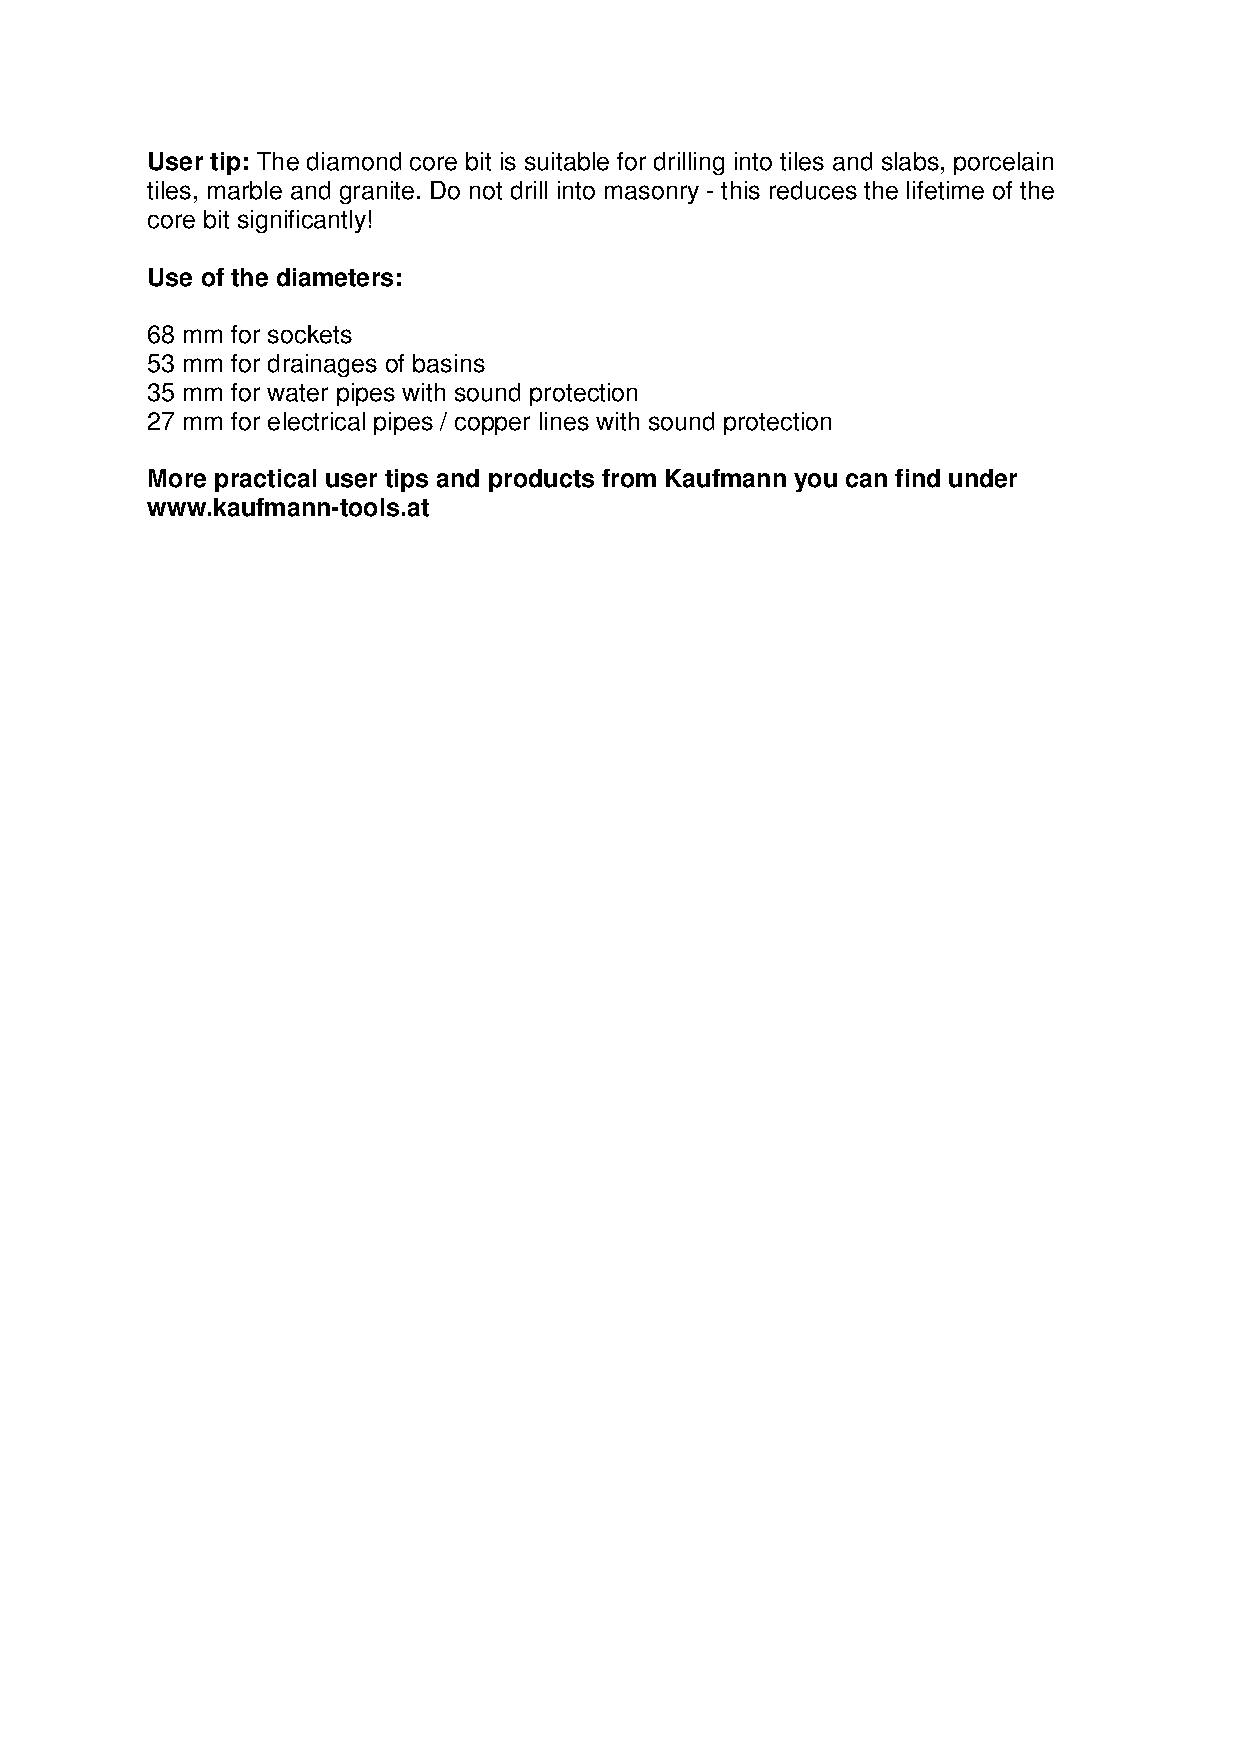 This screenshot has height=1758, width=1243. I want to click on masonry, so click(652, 194).
